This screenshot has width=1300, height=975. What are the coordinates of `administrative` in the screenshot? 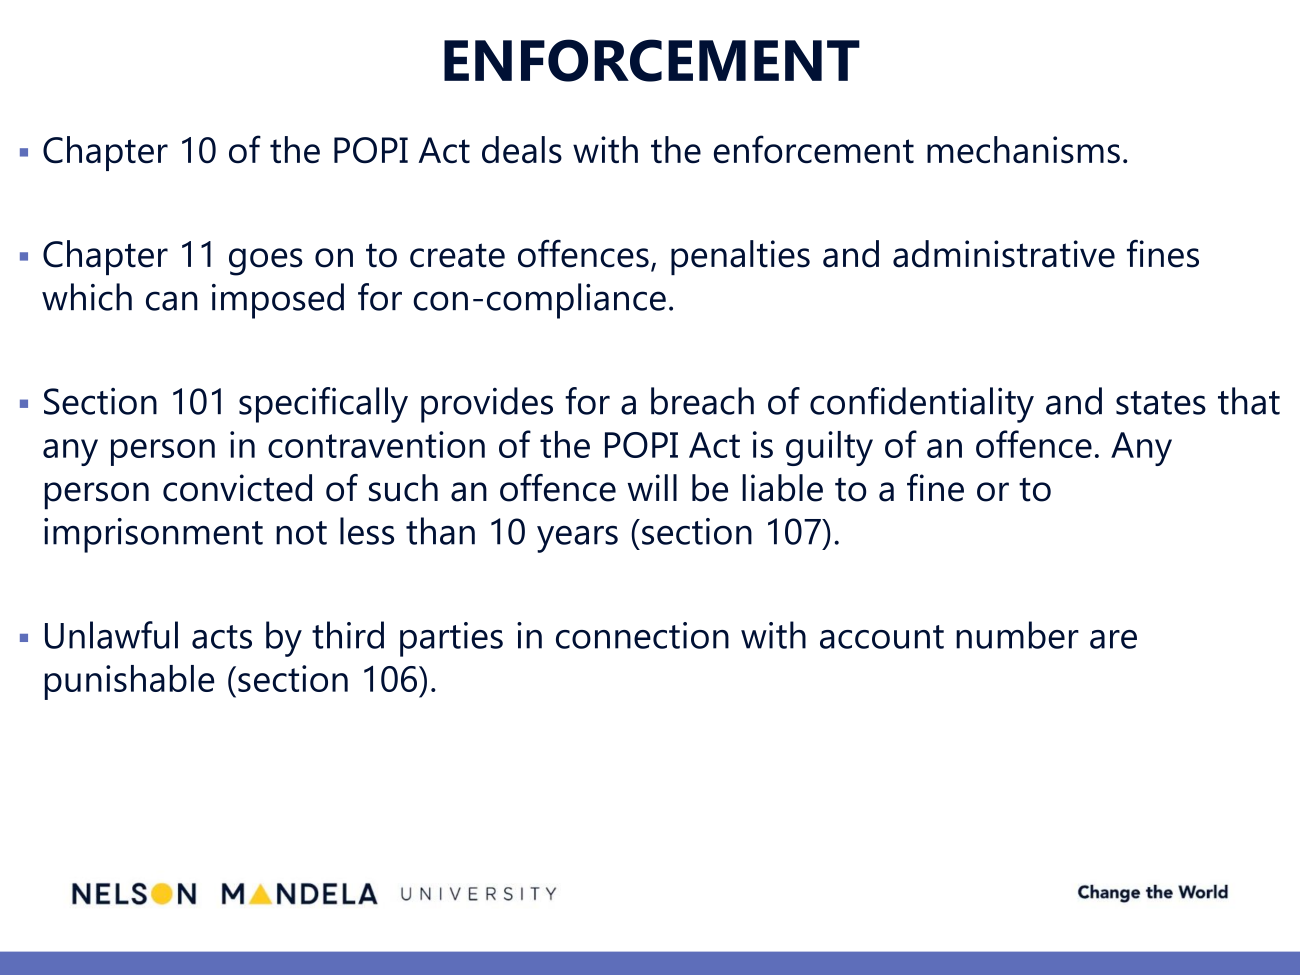 It's located at (1004, 254).
